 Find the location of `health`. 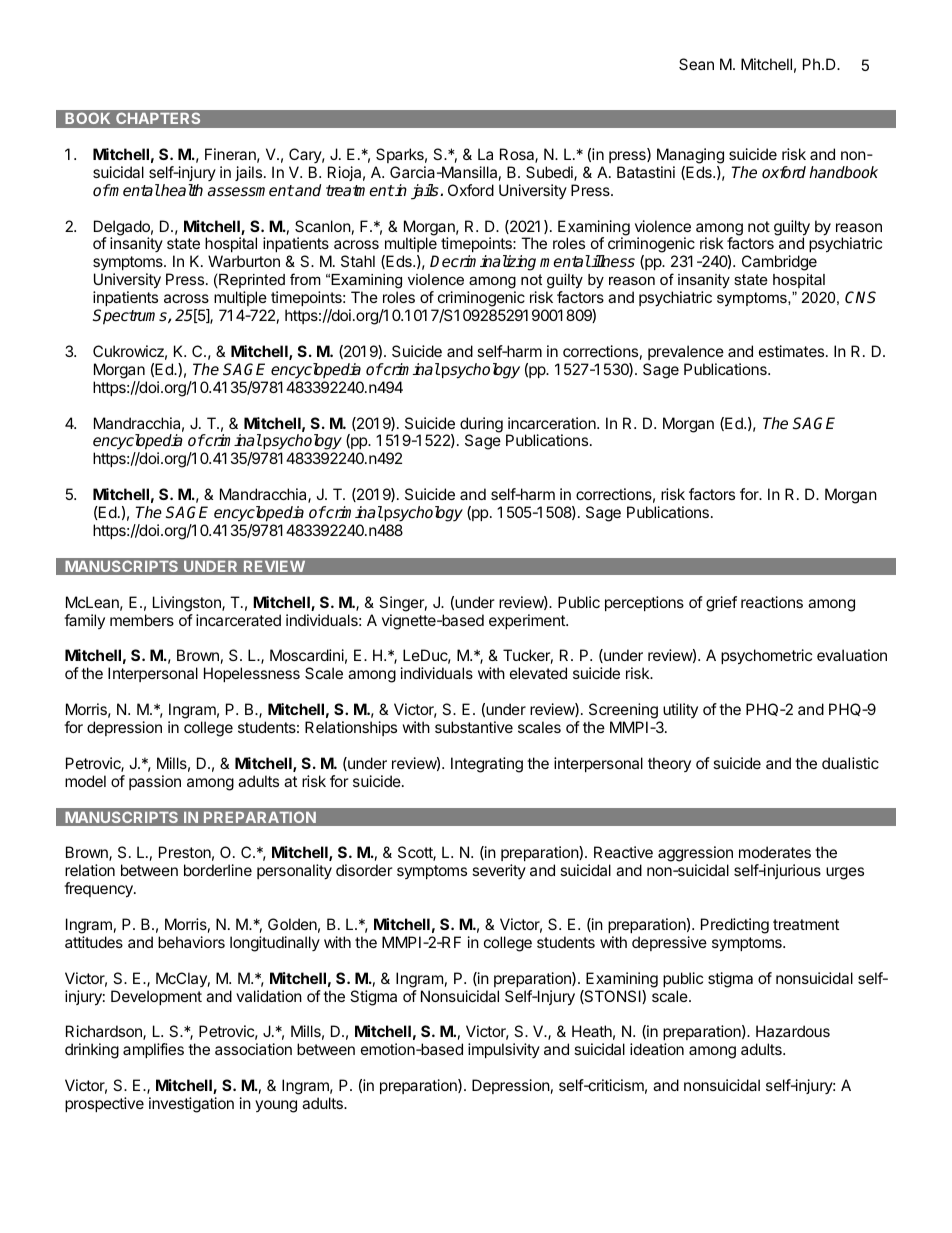

health is located at coordinates (181, 190).
